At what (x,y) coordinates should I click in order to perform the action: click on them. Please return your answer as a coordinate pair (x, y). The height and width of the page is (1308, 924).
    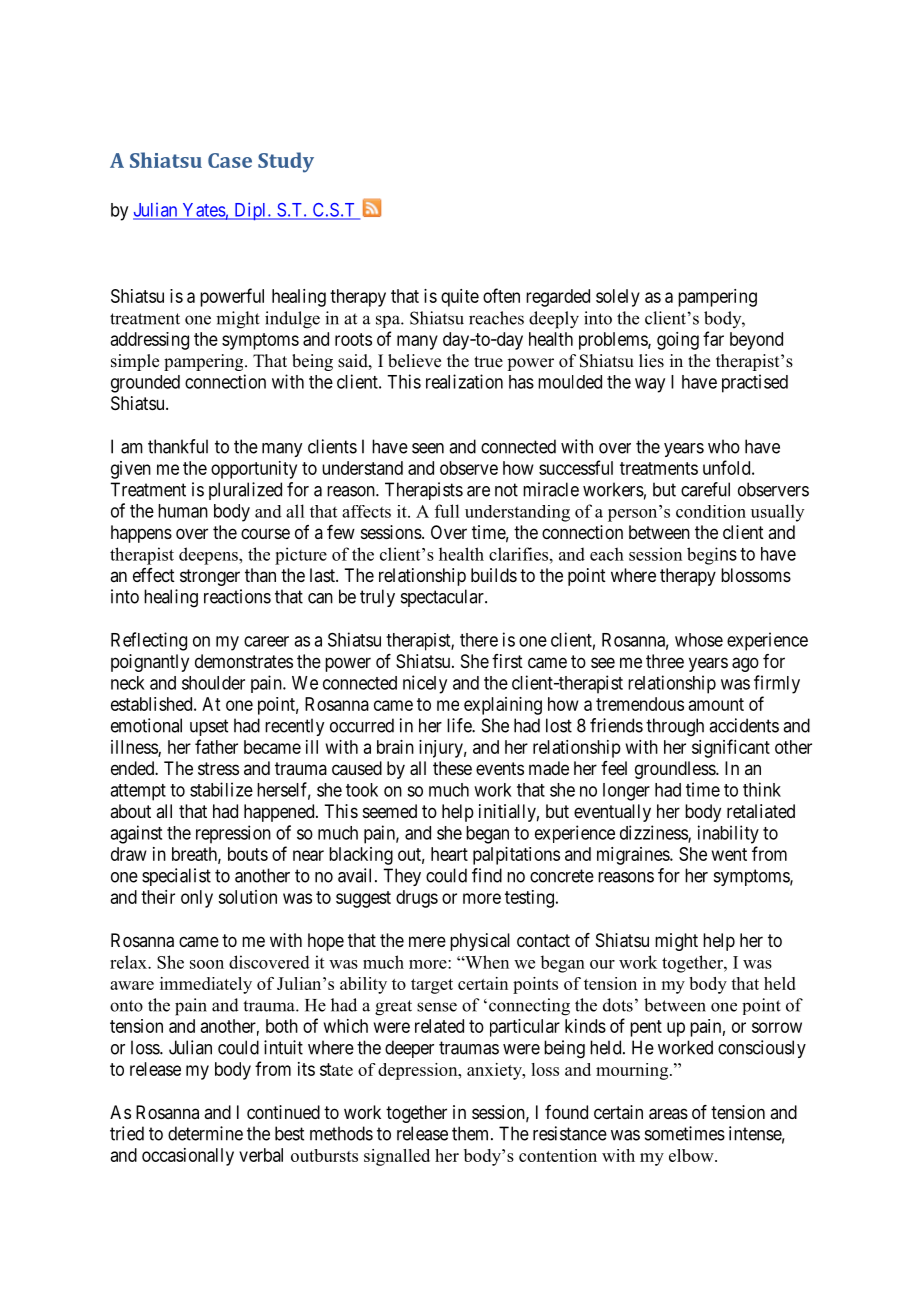
    Looking at the image, I should click on (472, 1133).
